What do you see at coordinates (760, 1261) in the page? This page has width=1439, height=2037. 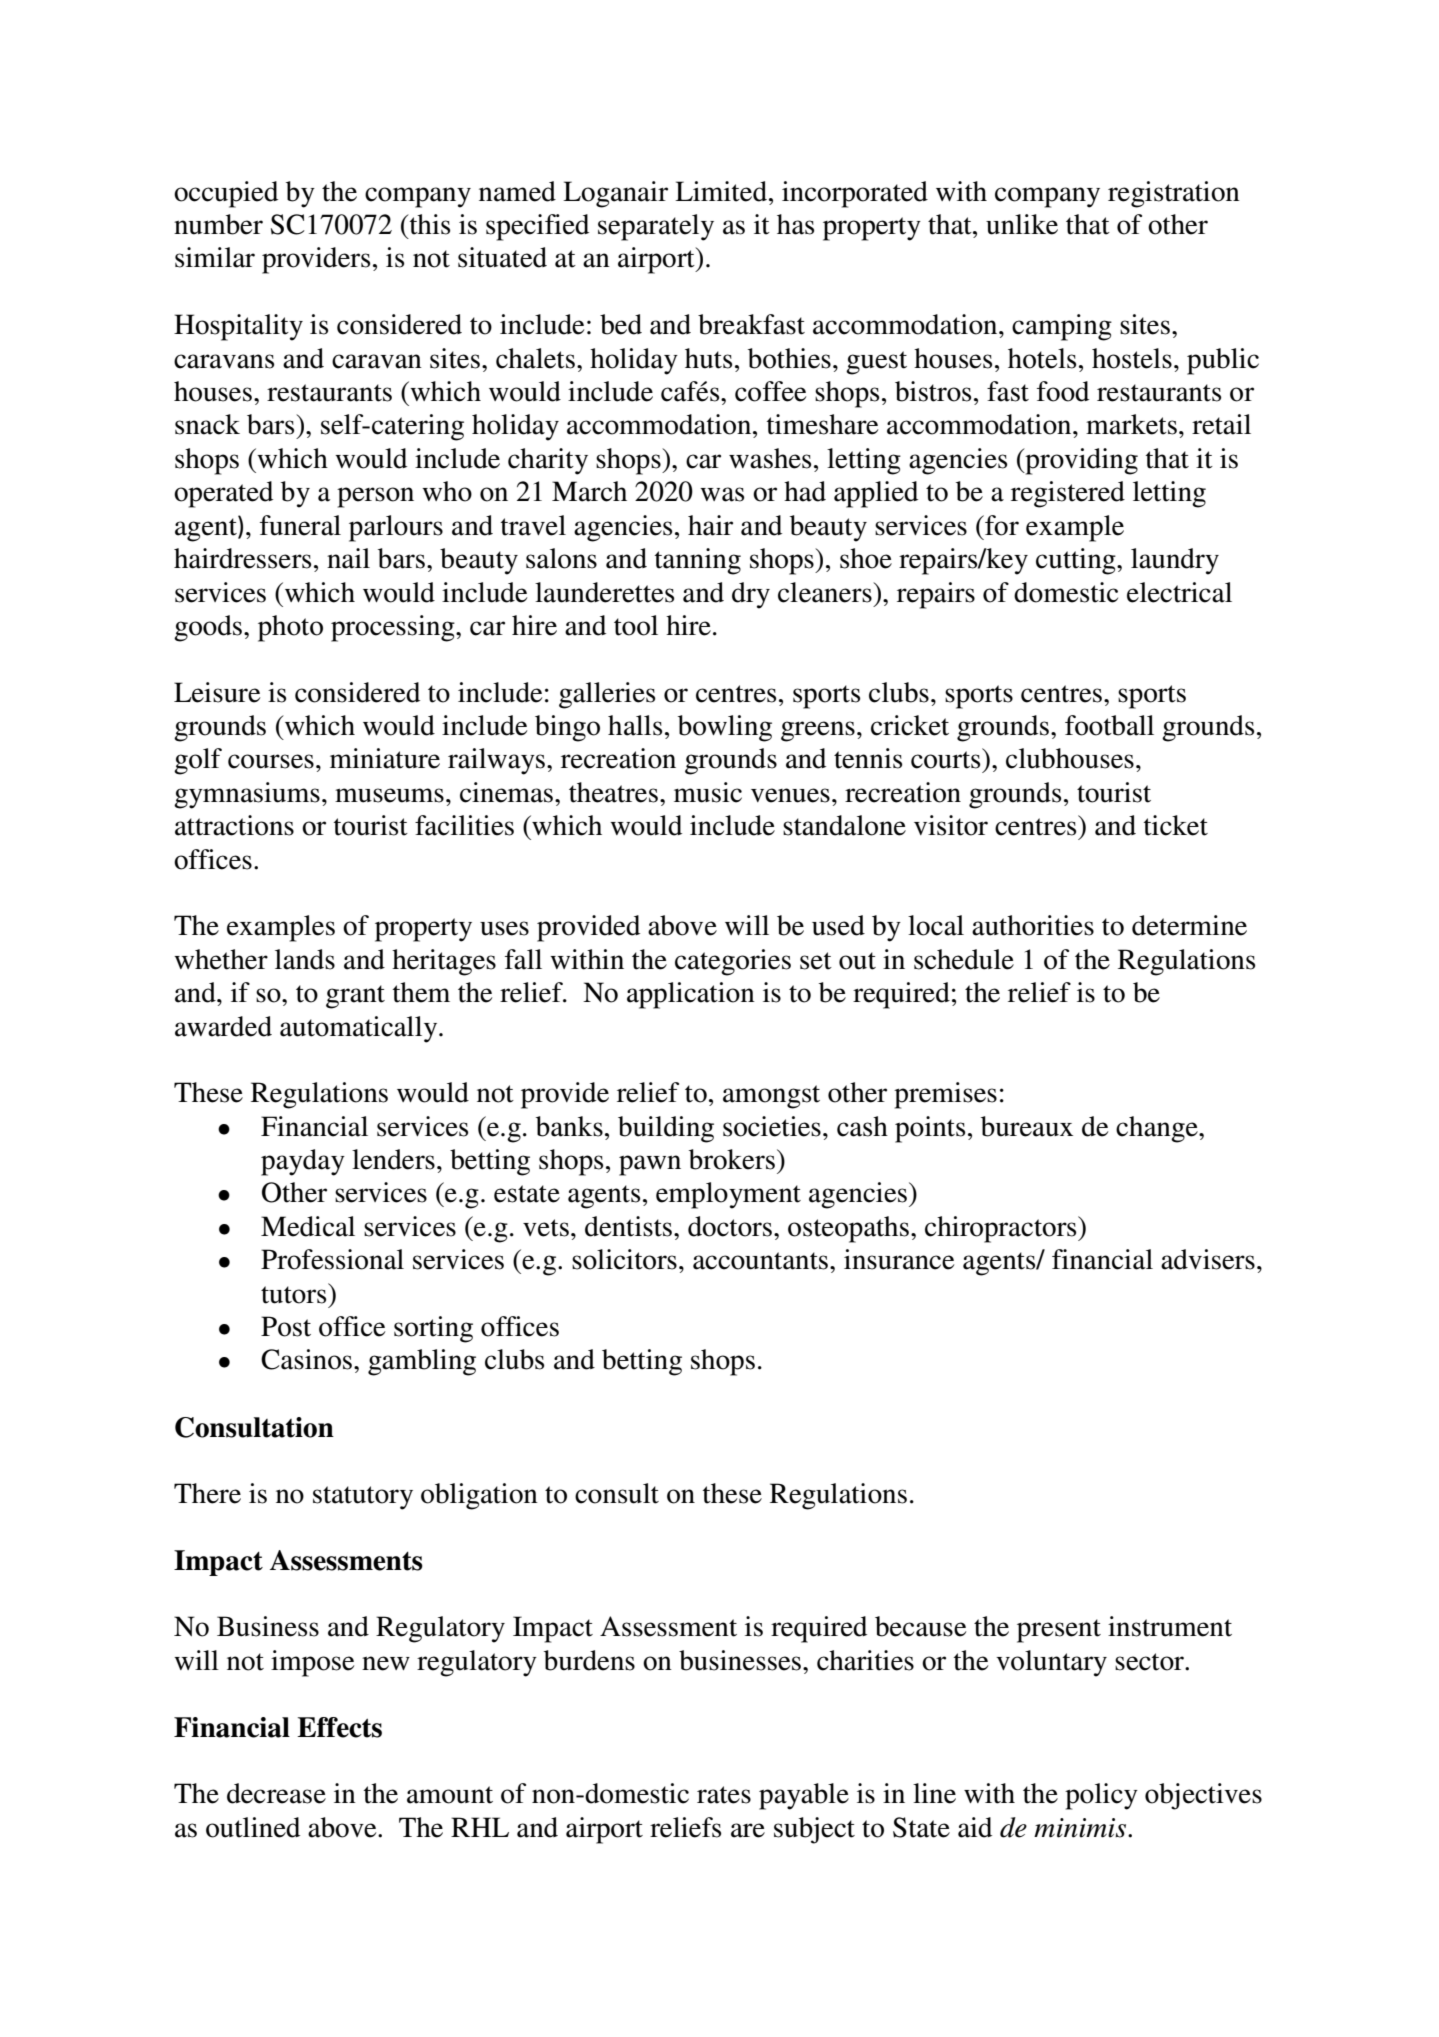 I see `accountants` at bounding box center [760, 1261].
